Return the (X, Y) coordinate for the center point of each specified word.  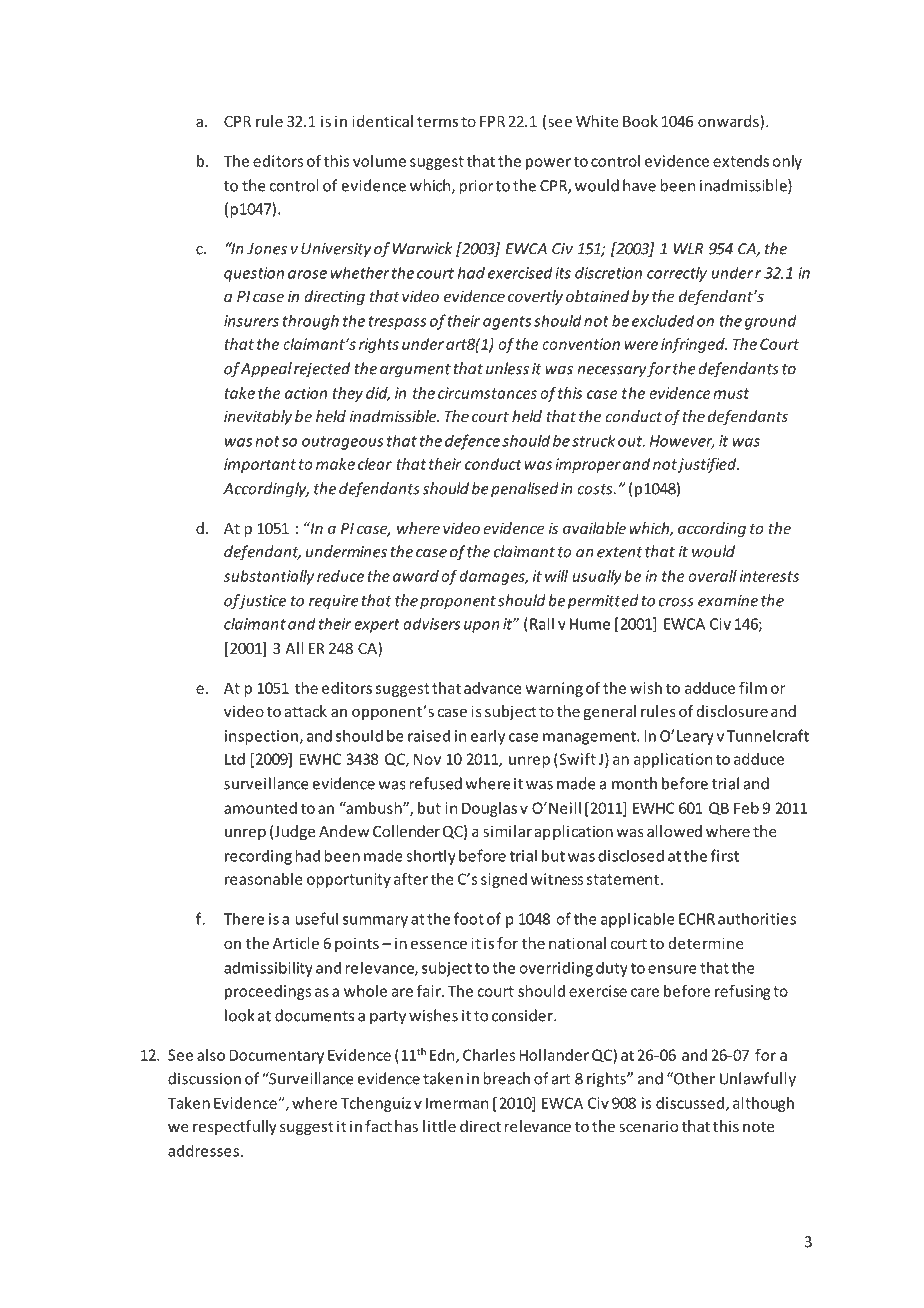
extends (741, 161)
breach (506, 1078)
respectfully (235, 1127)
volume (379, 161)
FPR (492, 121)
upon (482, 627)
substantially (269, 577)
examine (728, 601)
